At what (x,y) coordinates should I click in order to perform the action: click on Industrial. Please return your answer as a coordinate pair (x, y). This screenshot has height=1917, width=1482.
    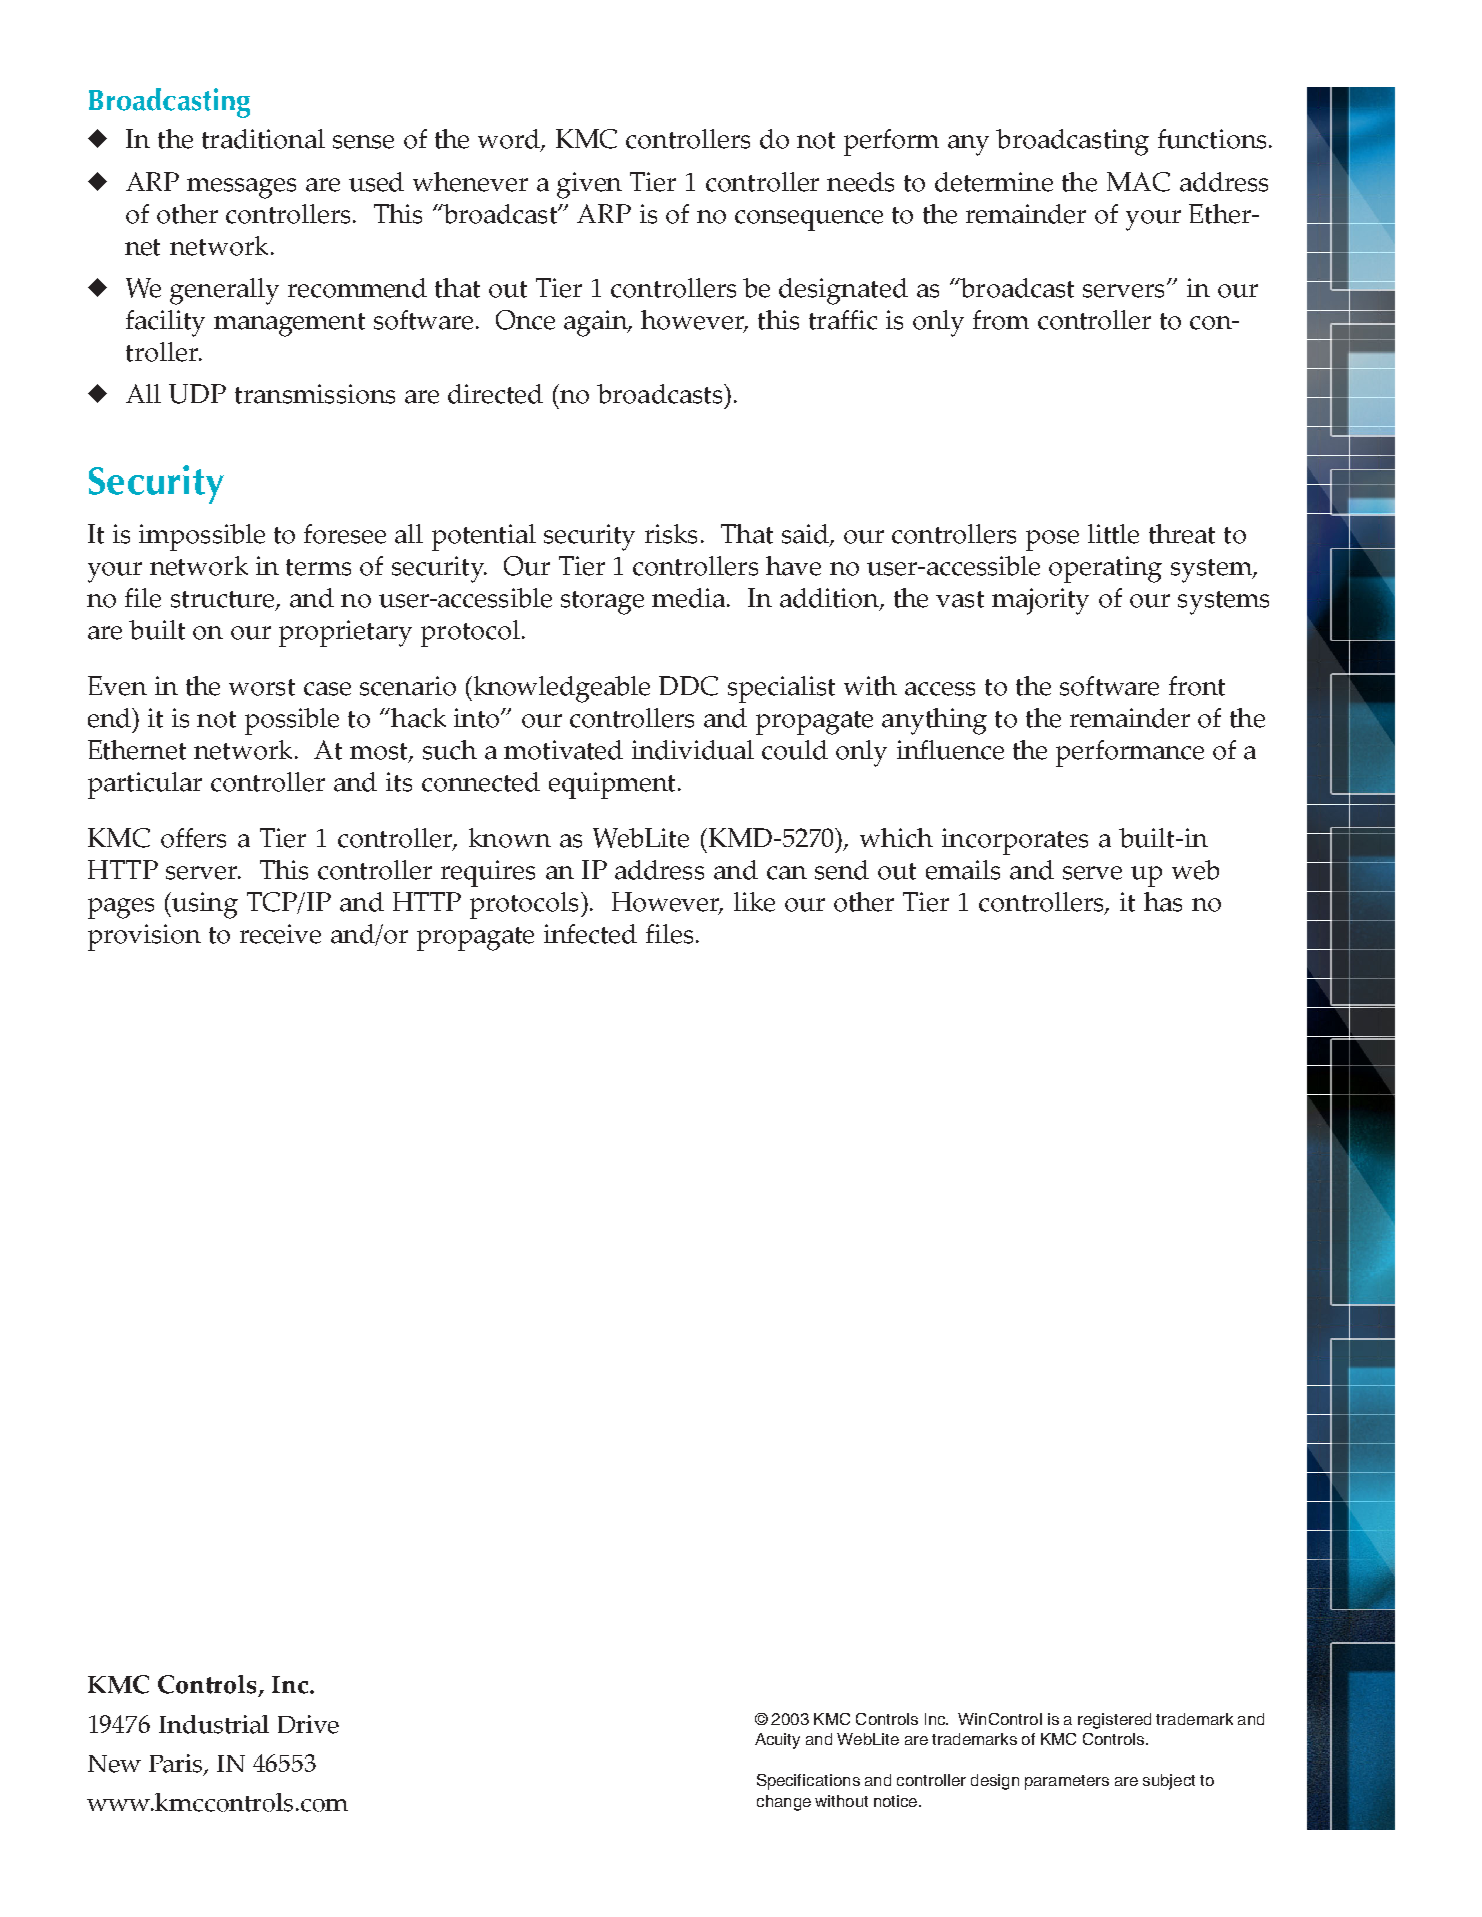
    Looking at the image, I should click on (214, 1724).
